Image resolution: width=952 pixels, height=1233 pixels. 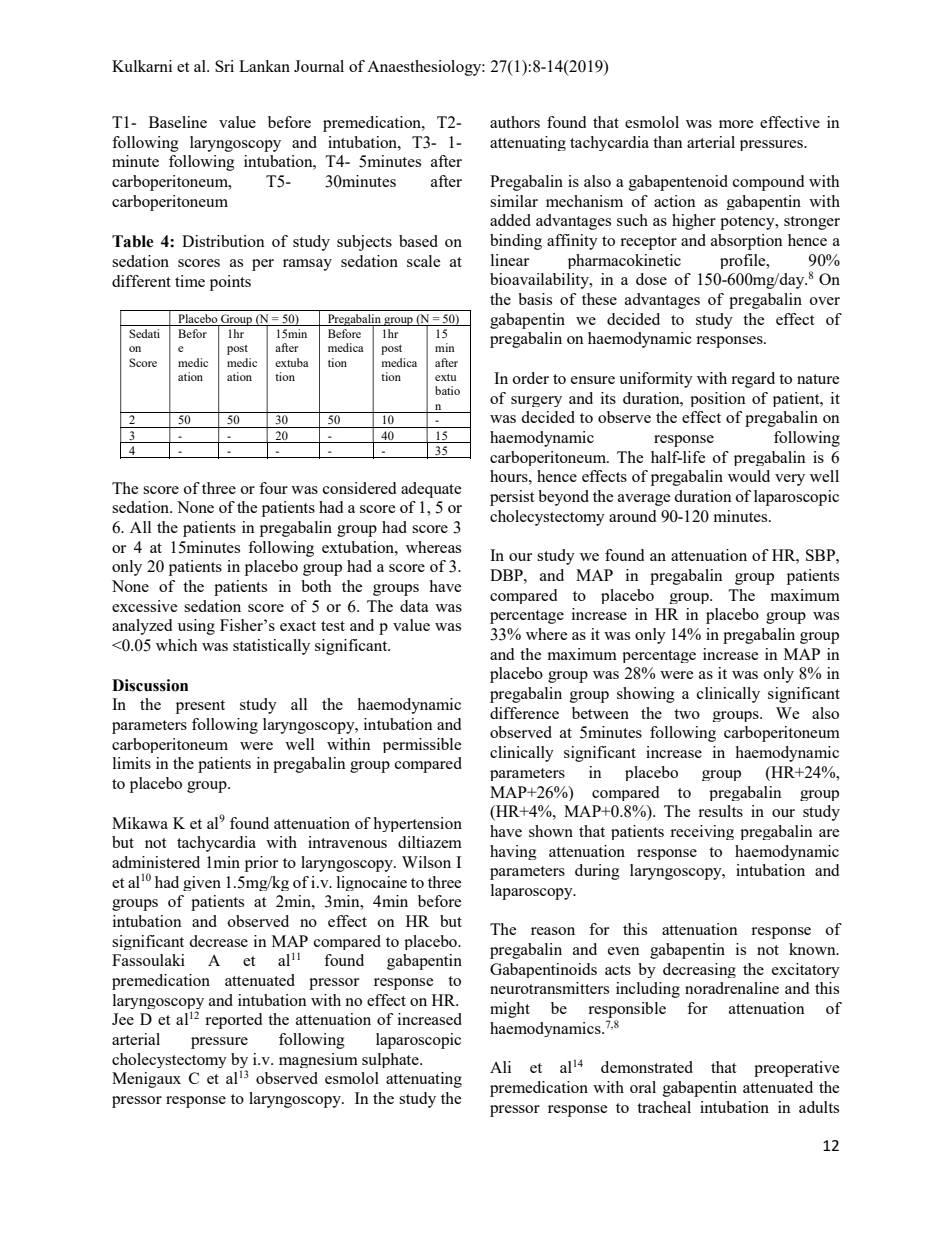 I want to click on Sri, so click(x=224, y=66).
